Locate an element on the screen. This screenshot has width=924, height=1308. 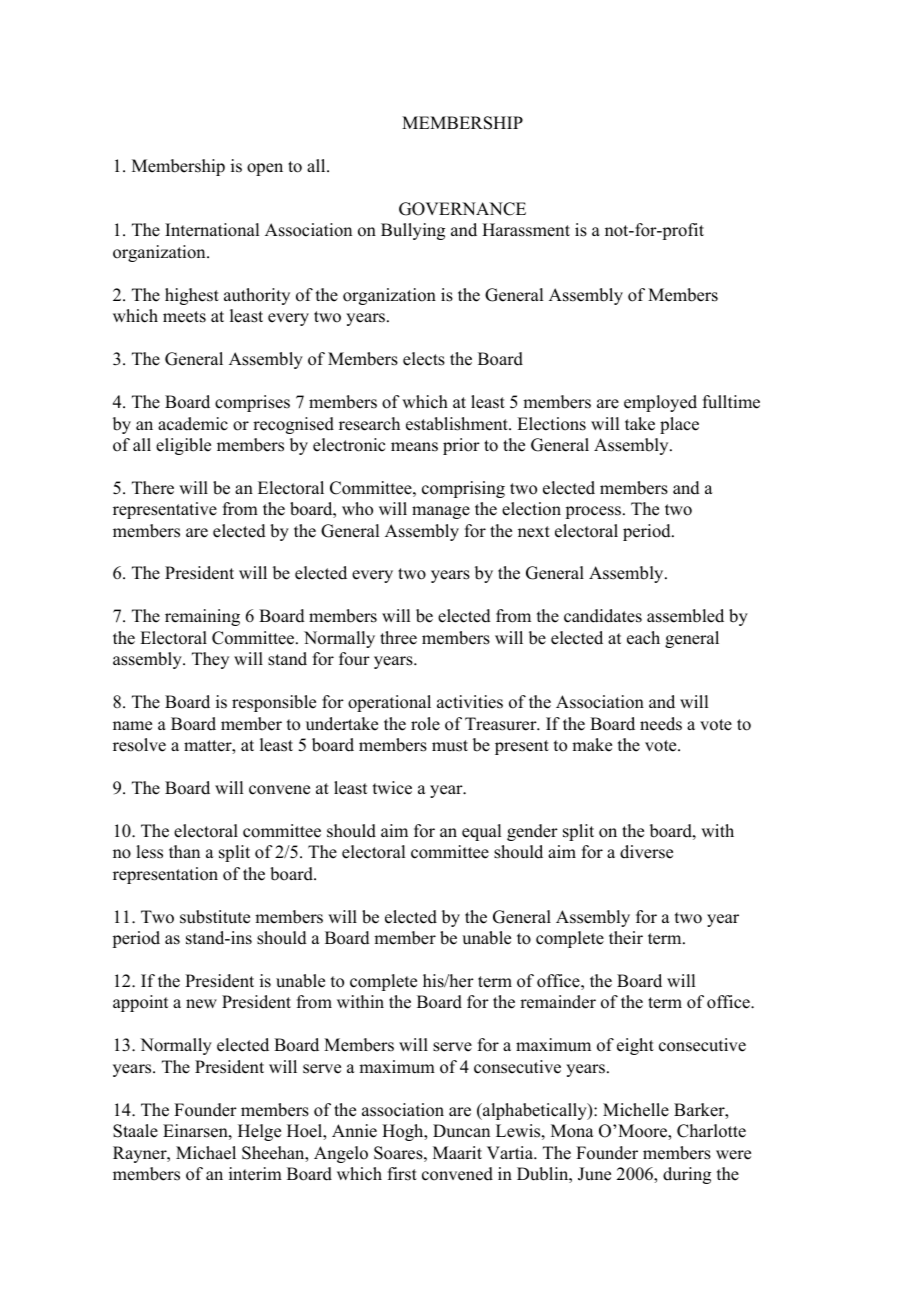
substitute is located at coordinates (215, 917).
